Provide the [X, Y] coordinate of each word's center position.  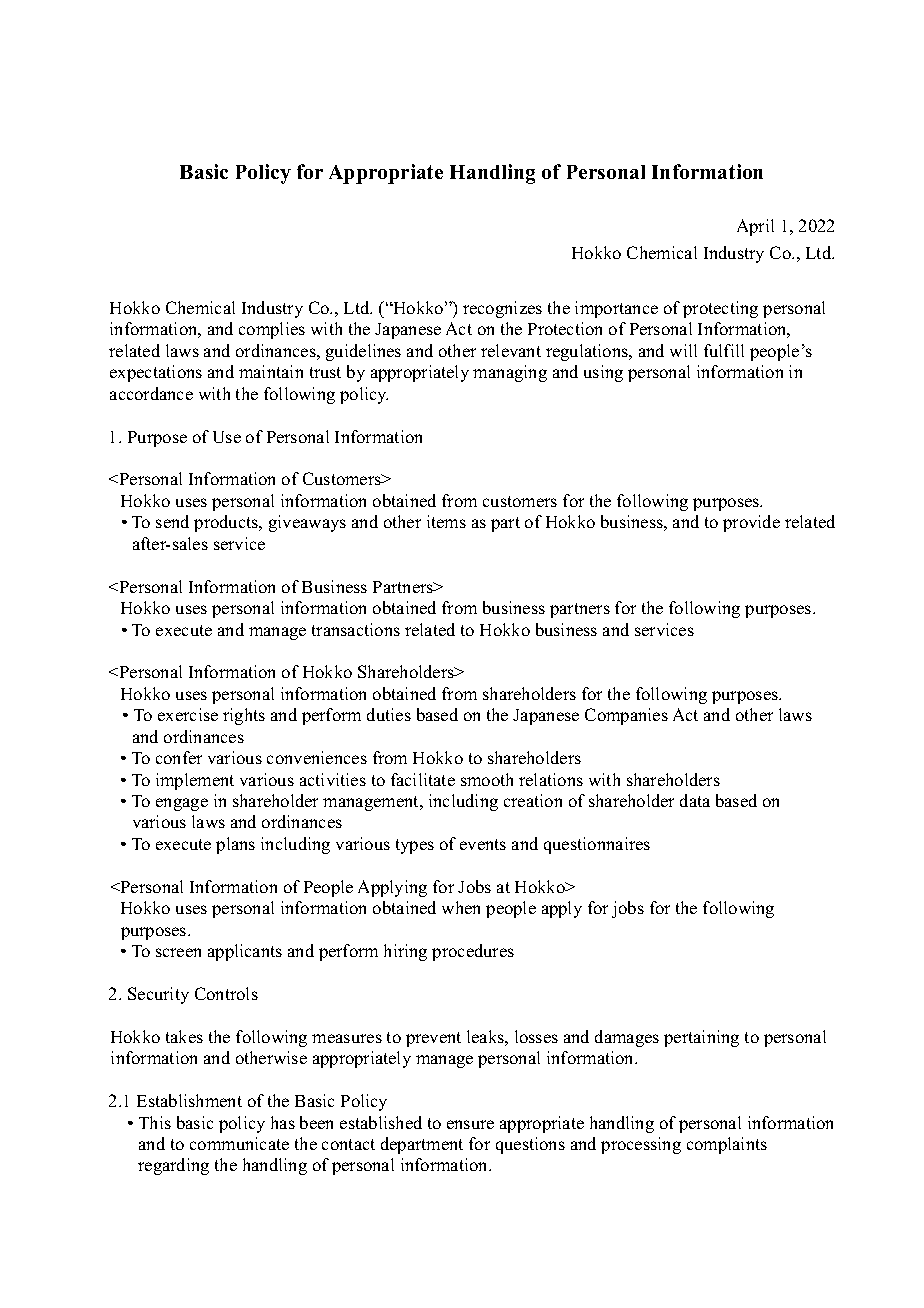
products [227, 523]
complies [272, 330]
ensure [470, 1124]
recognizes [502, 309]
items [446, 521]
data [695, 800]
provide [751, 523]
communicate [239, 1143]
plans [235, 845]
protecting [720, 309]
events [483, 844]
